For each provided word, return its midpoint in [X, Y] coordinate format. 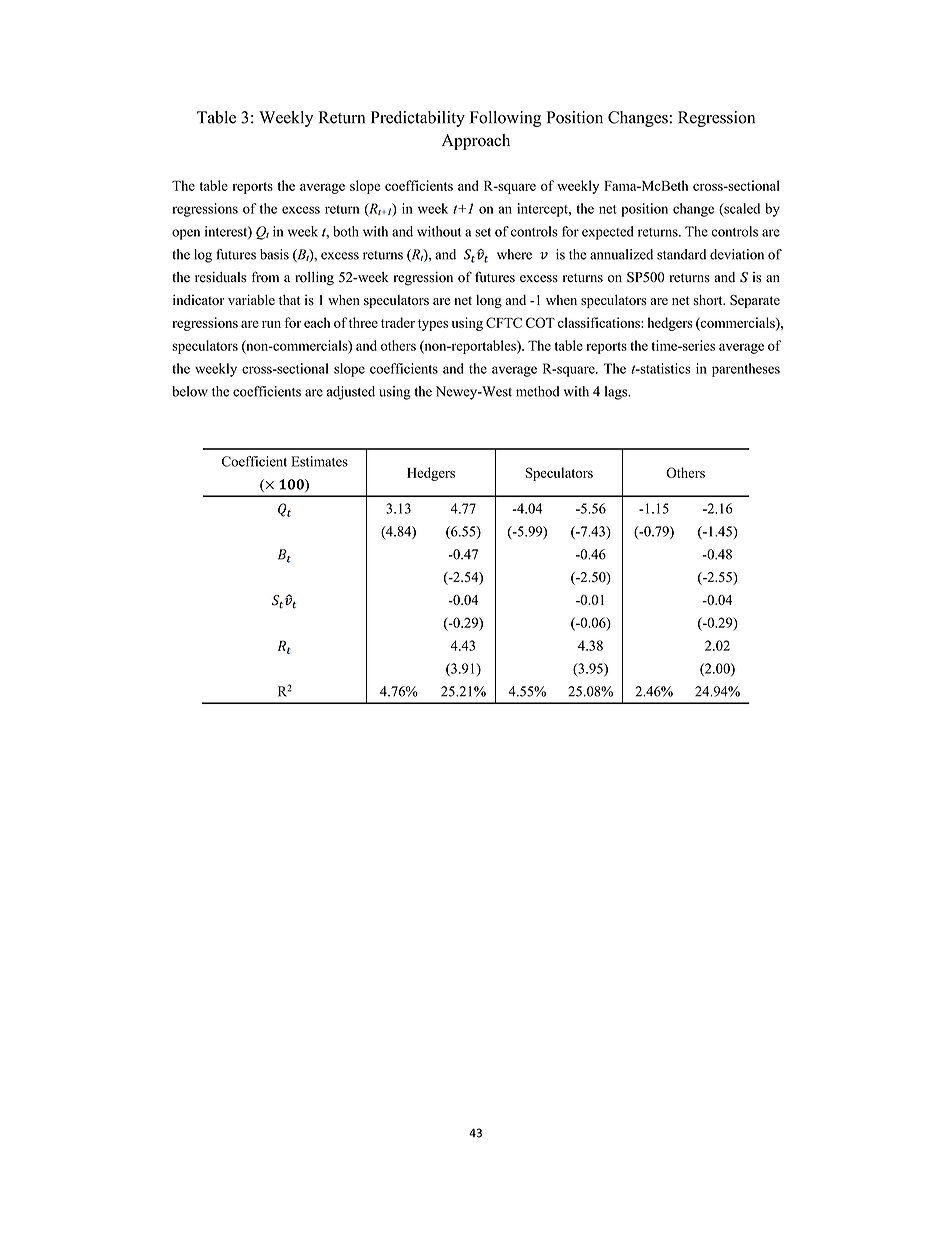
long [489, 301]
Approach [476, 142]
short [709, 300]
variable [251, 299]
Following [505, 119]
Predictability [418, 119]
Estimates [320, 461]
